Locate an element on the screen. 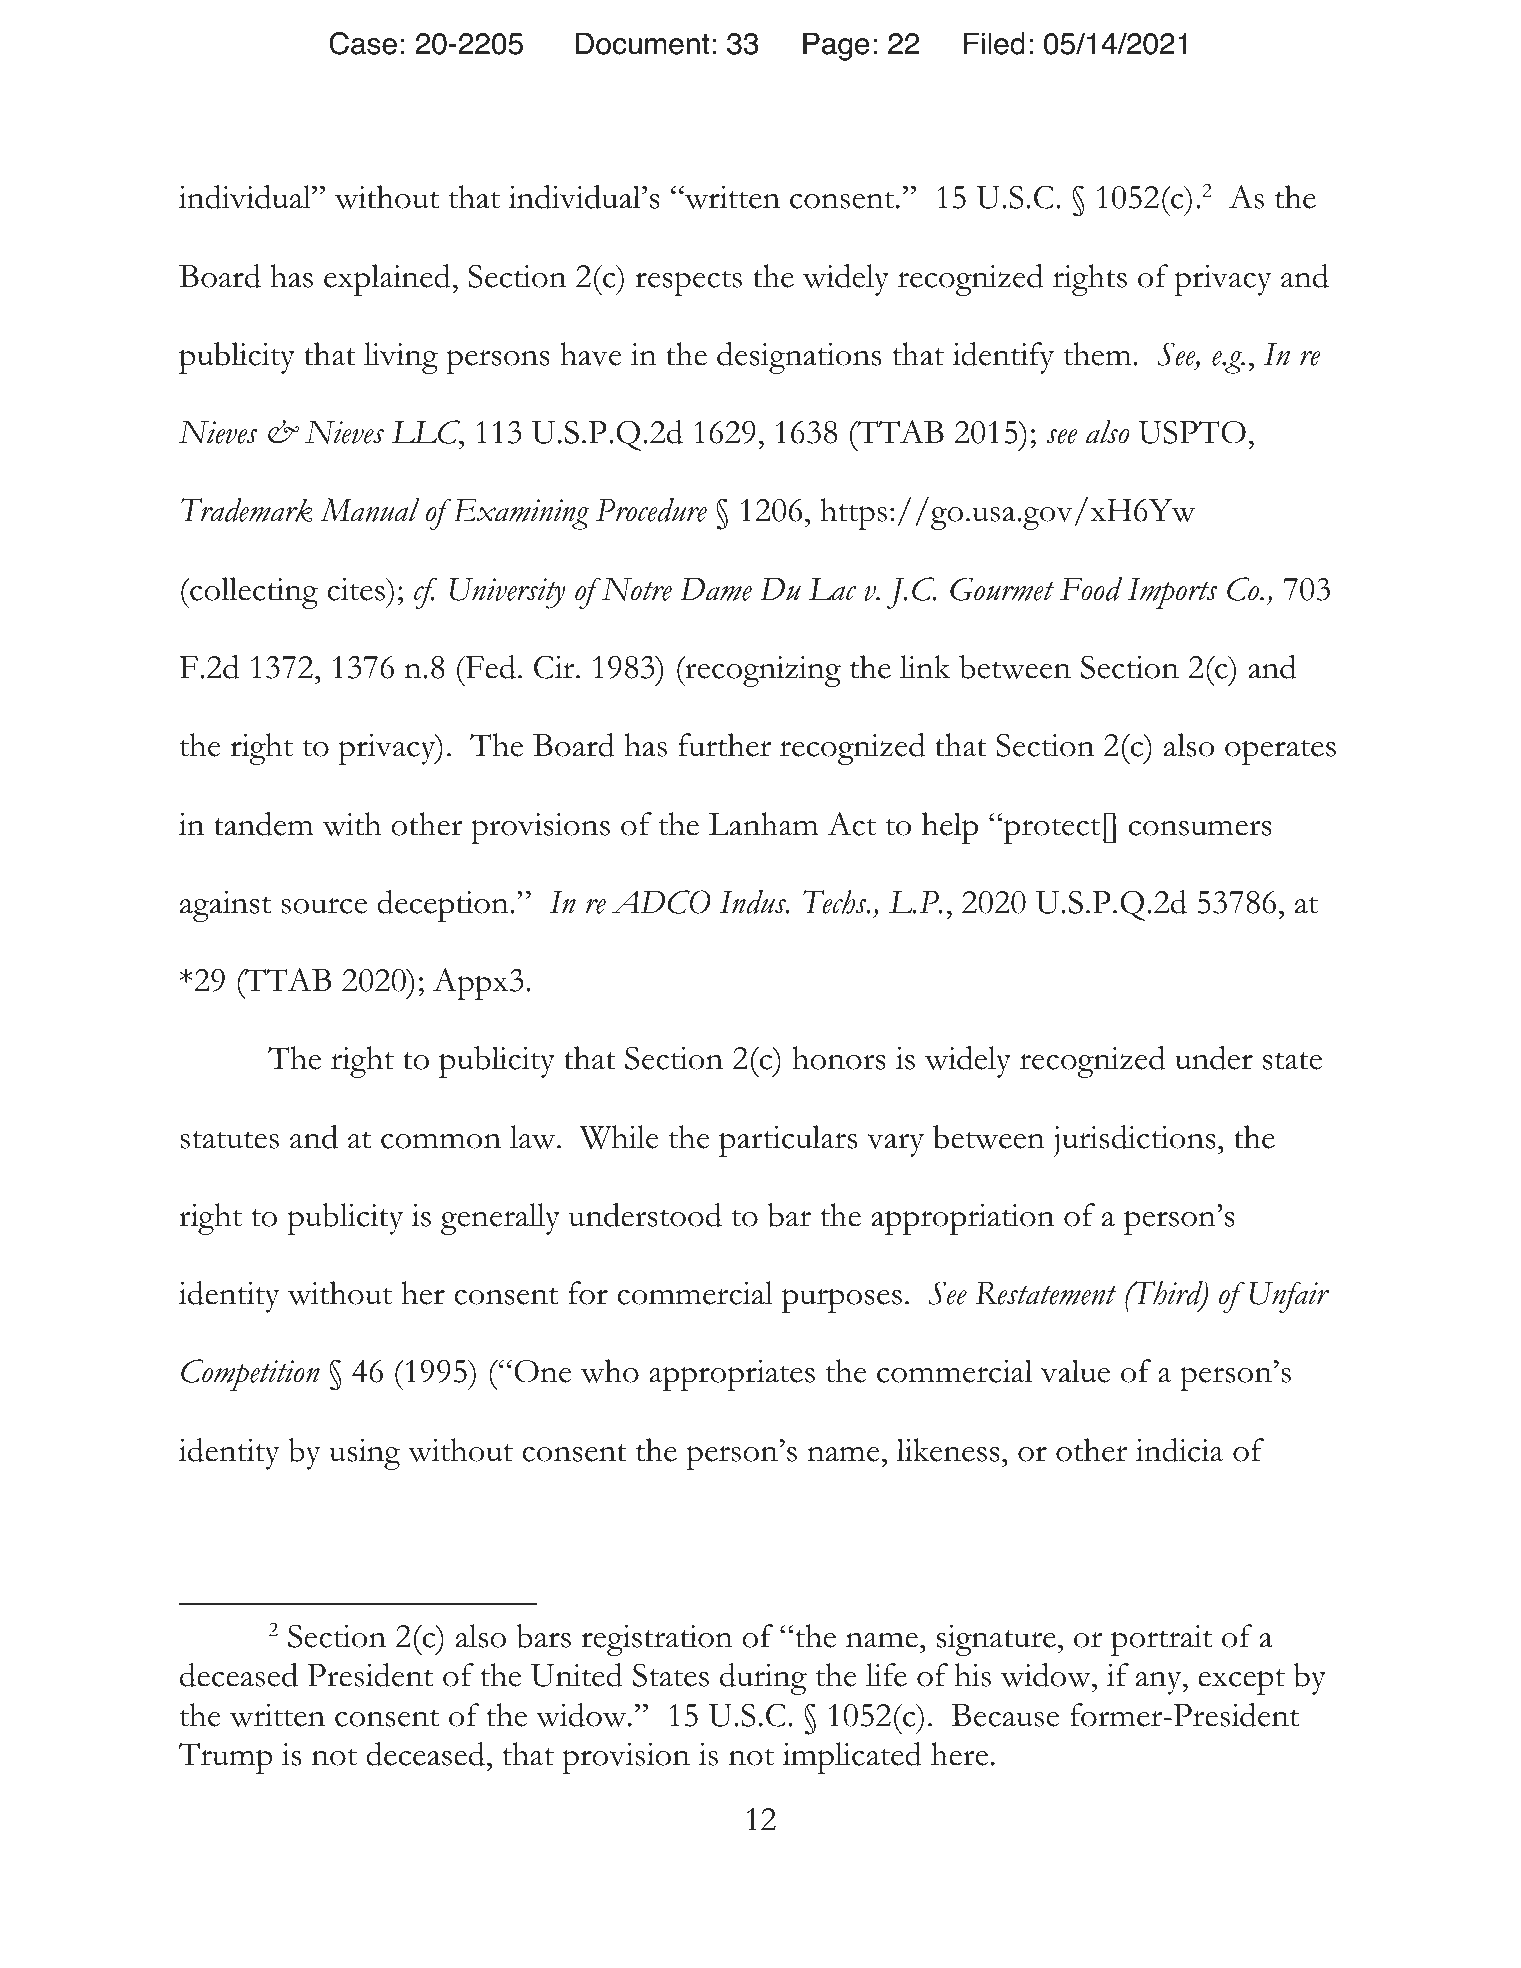 The width and height of the screenshot is (1521, 1968). Indus is located at coordinates (754, 902).
